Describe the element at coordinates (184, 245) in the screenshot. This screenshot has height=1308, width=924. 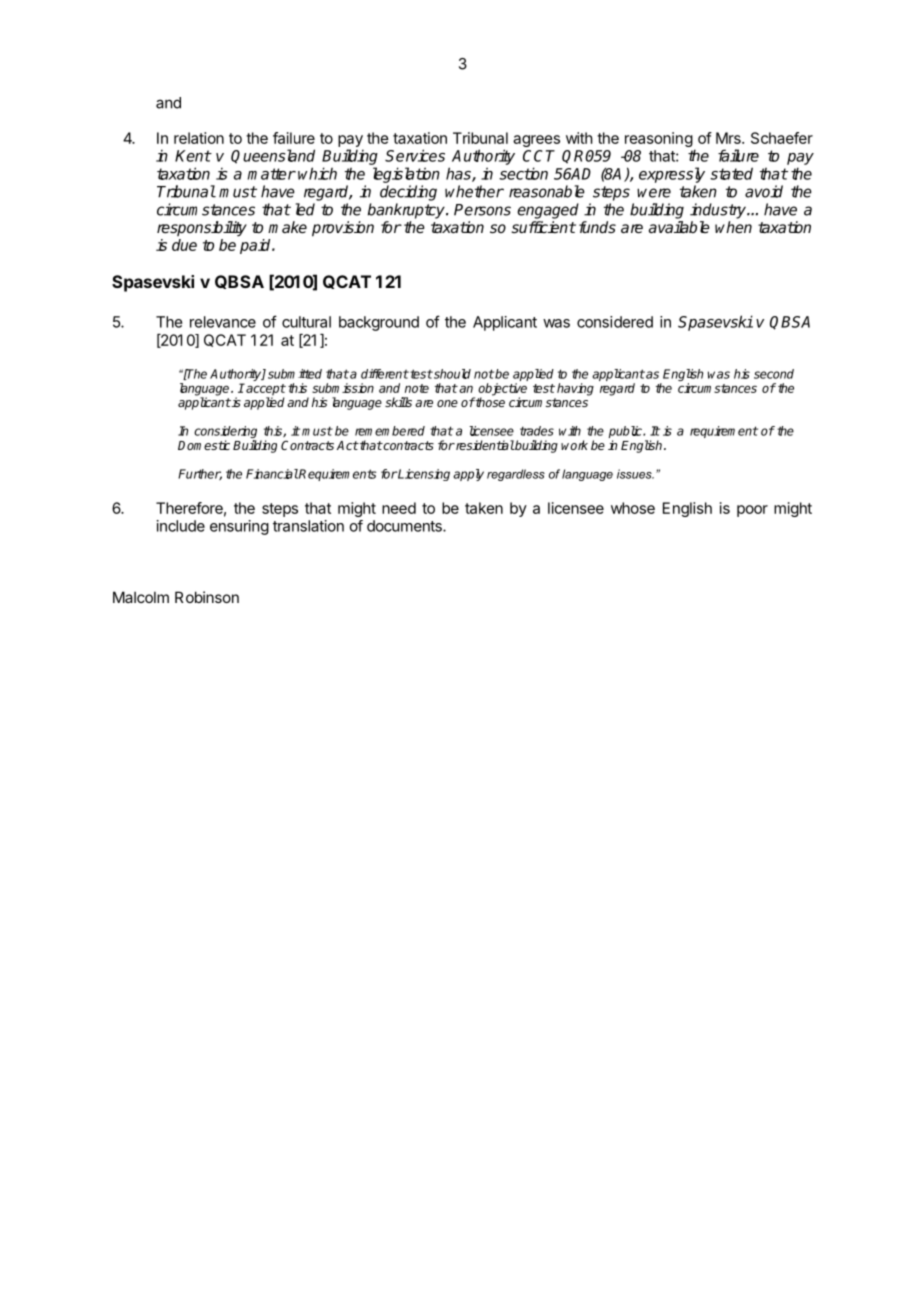
I see `due` at that location.
